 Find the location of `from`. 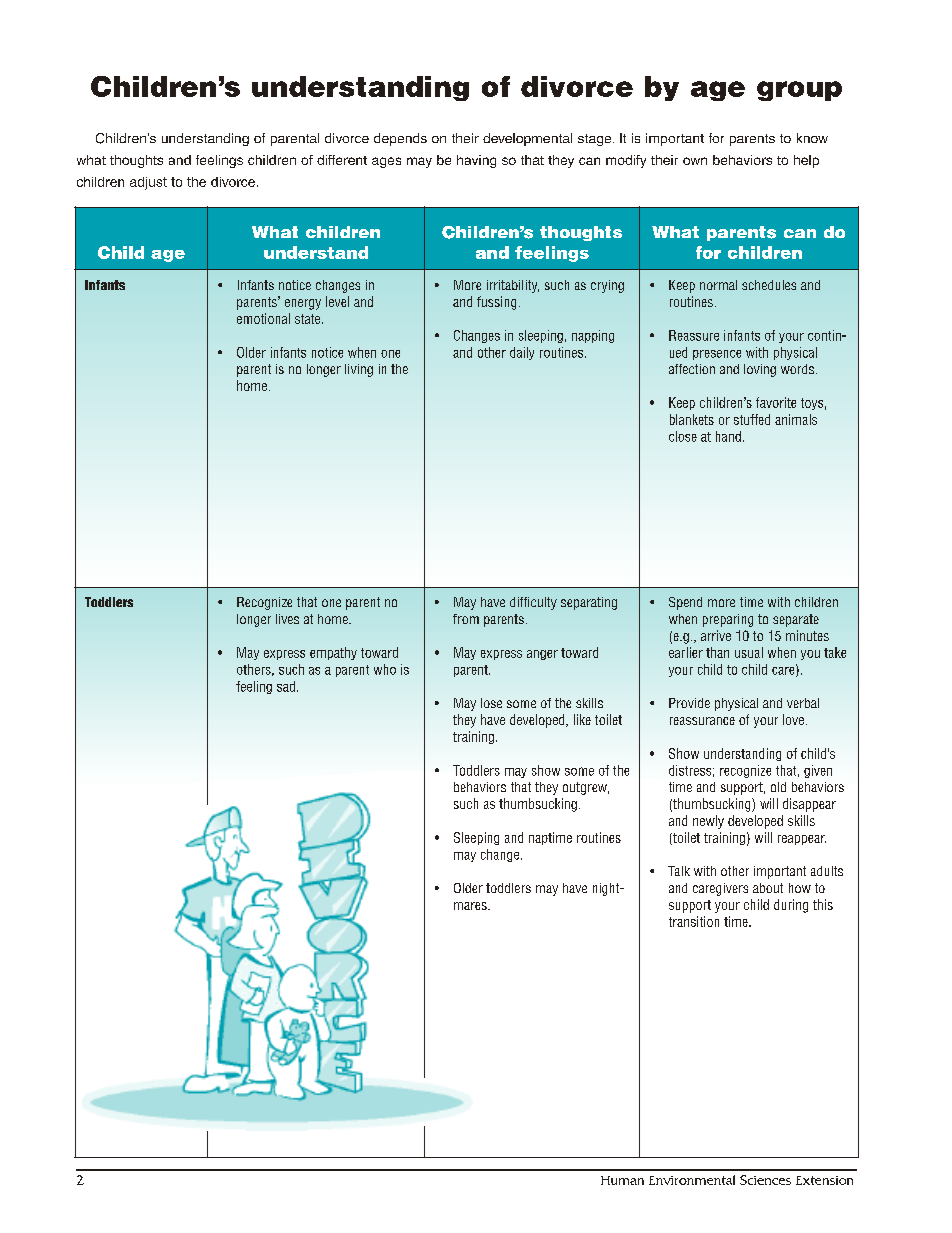

from is located at coordinates (466, 619).
